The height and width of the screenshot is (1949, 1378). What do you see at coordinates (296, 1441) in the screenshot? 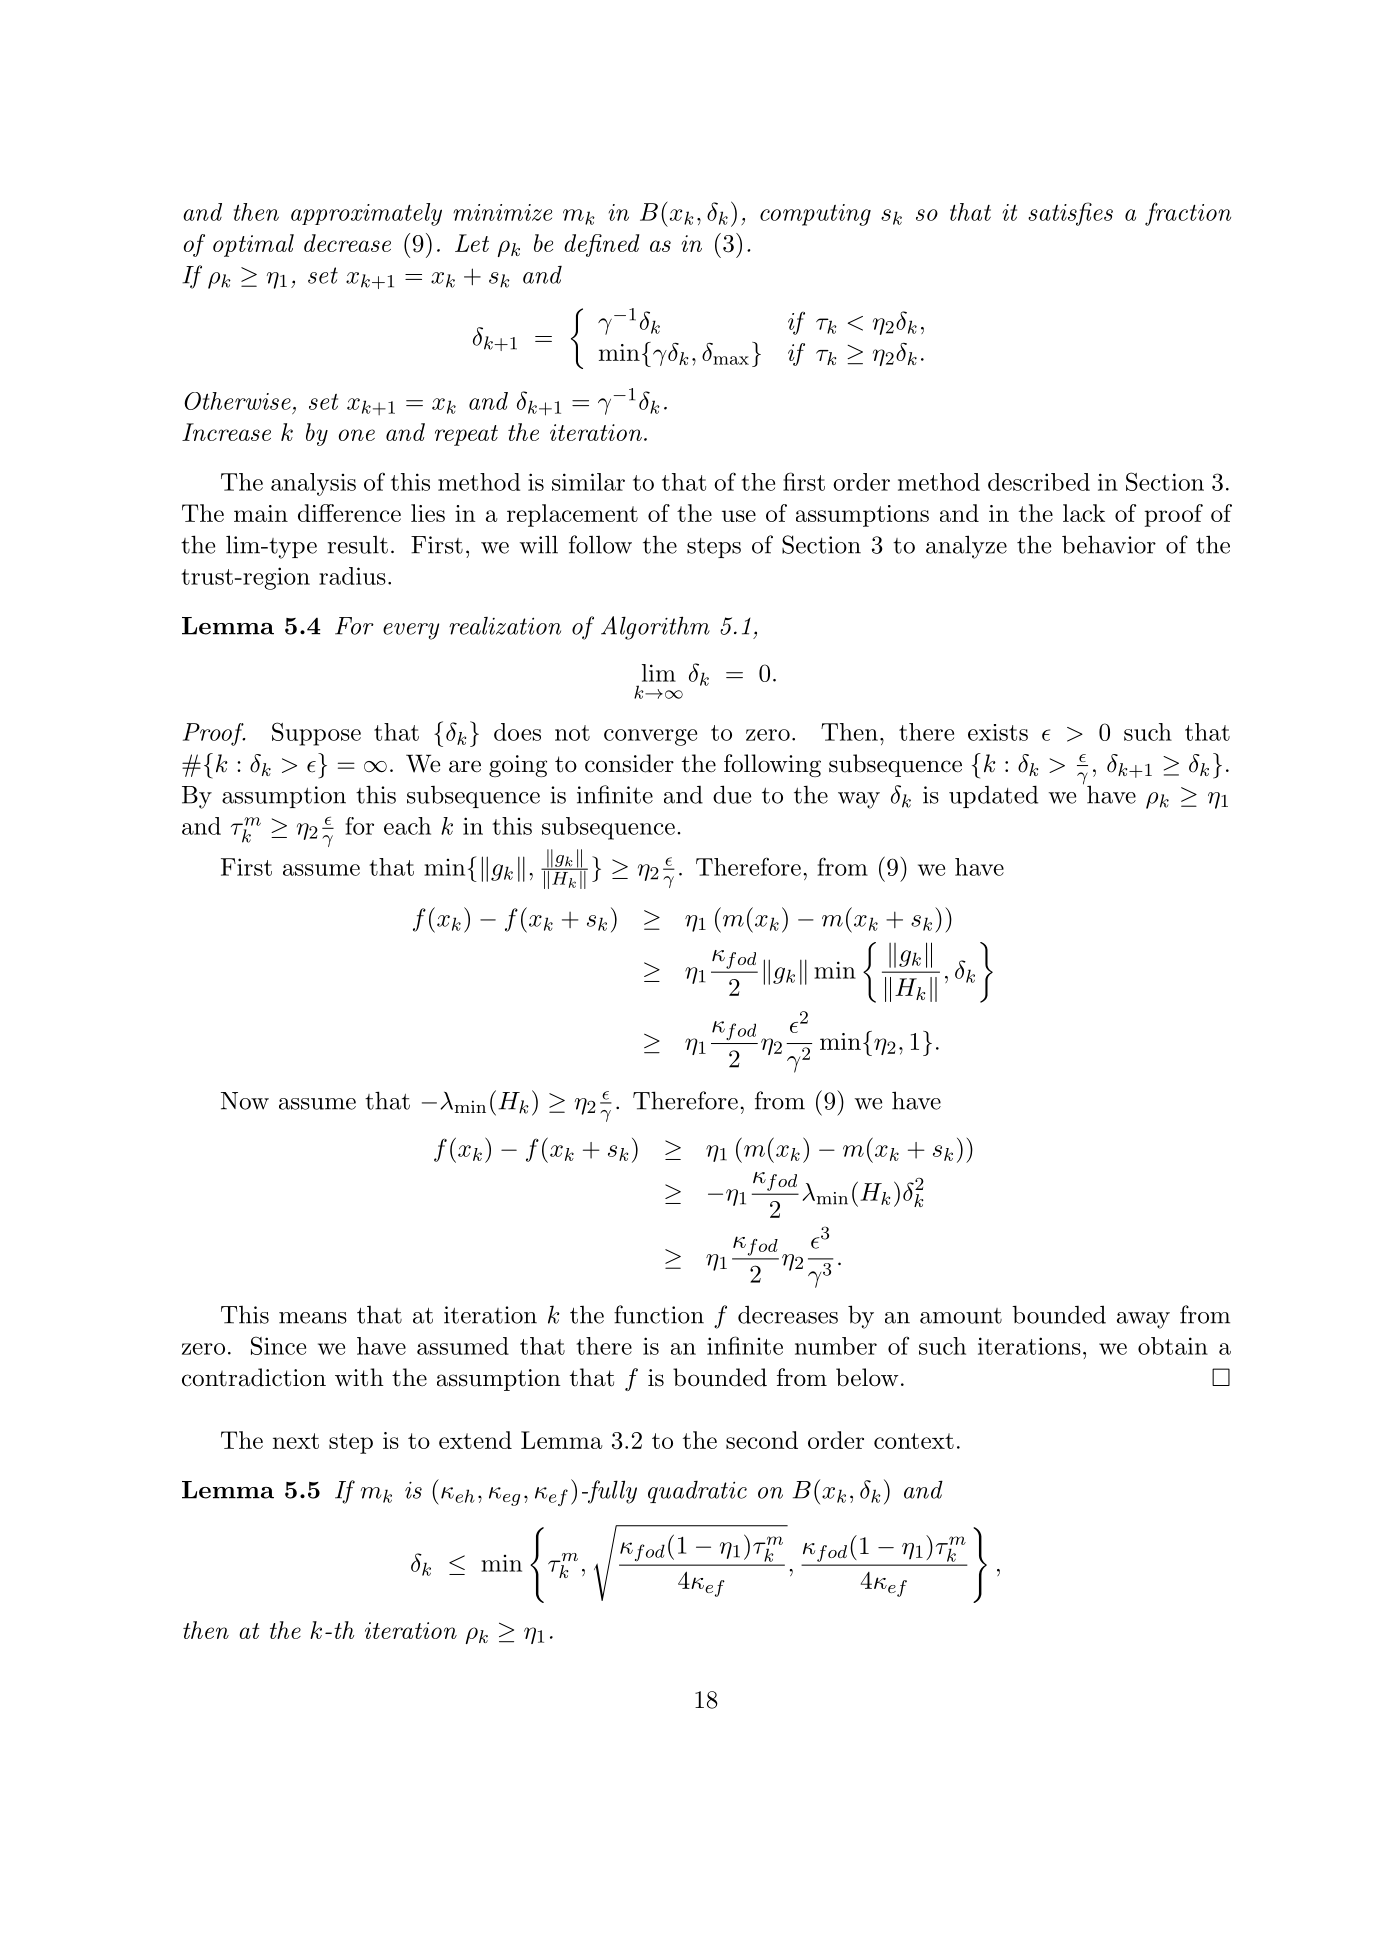
I see `next` at bounding box center [296, 1441].
